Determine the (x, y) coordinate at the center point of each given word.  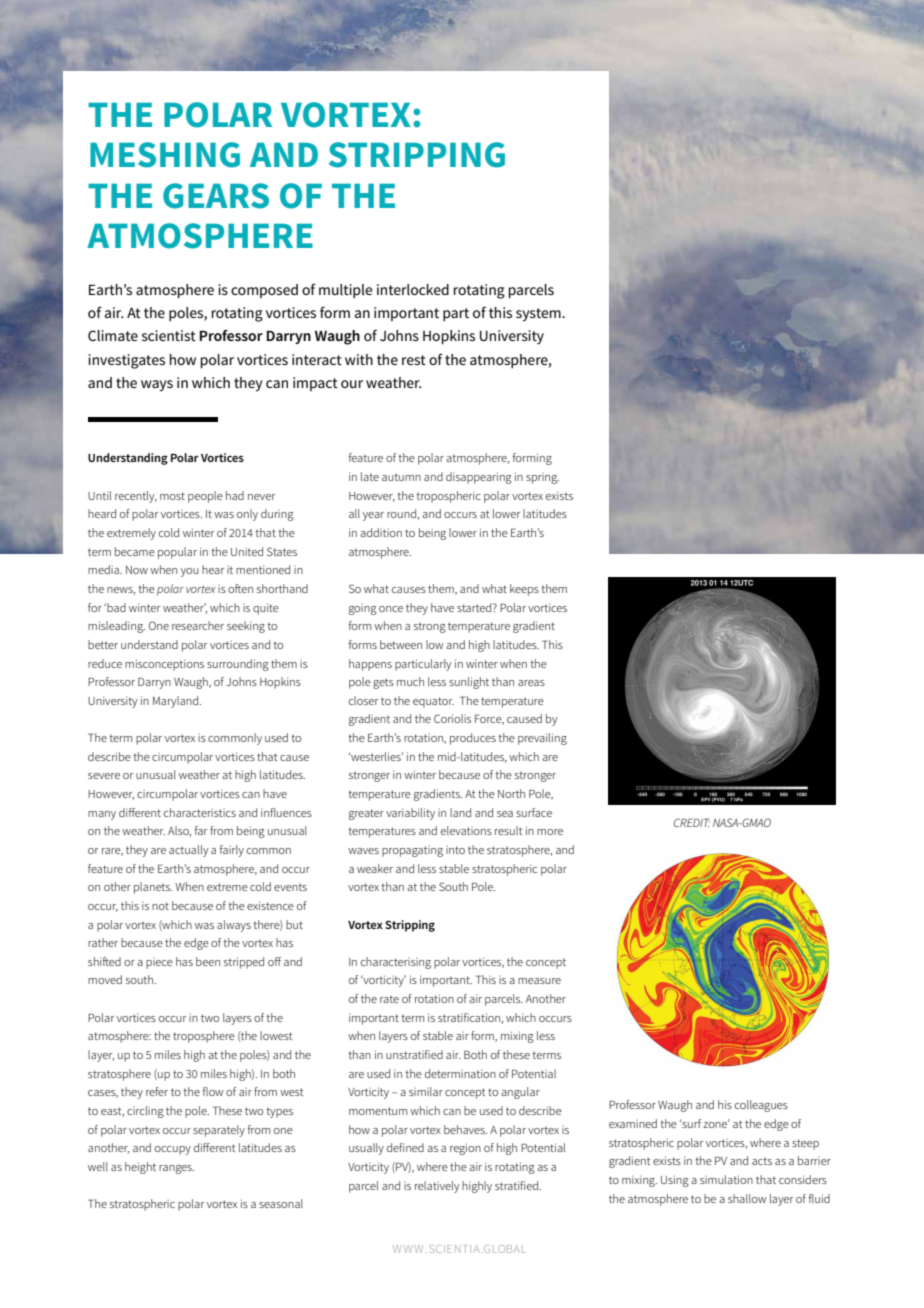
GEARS (216, 196)
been (208, 961)
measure (539, 981)
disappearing (479, 478)
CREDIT (692, 822)
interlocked (413, 289)
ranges (176, 1169)
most (172, 496)
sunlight (469, 683)
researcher (198, 625)
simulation (726, 1179)
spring (542, 478)
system (539, 315)
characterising (396, 963)
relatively (437, 1187)
